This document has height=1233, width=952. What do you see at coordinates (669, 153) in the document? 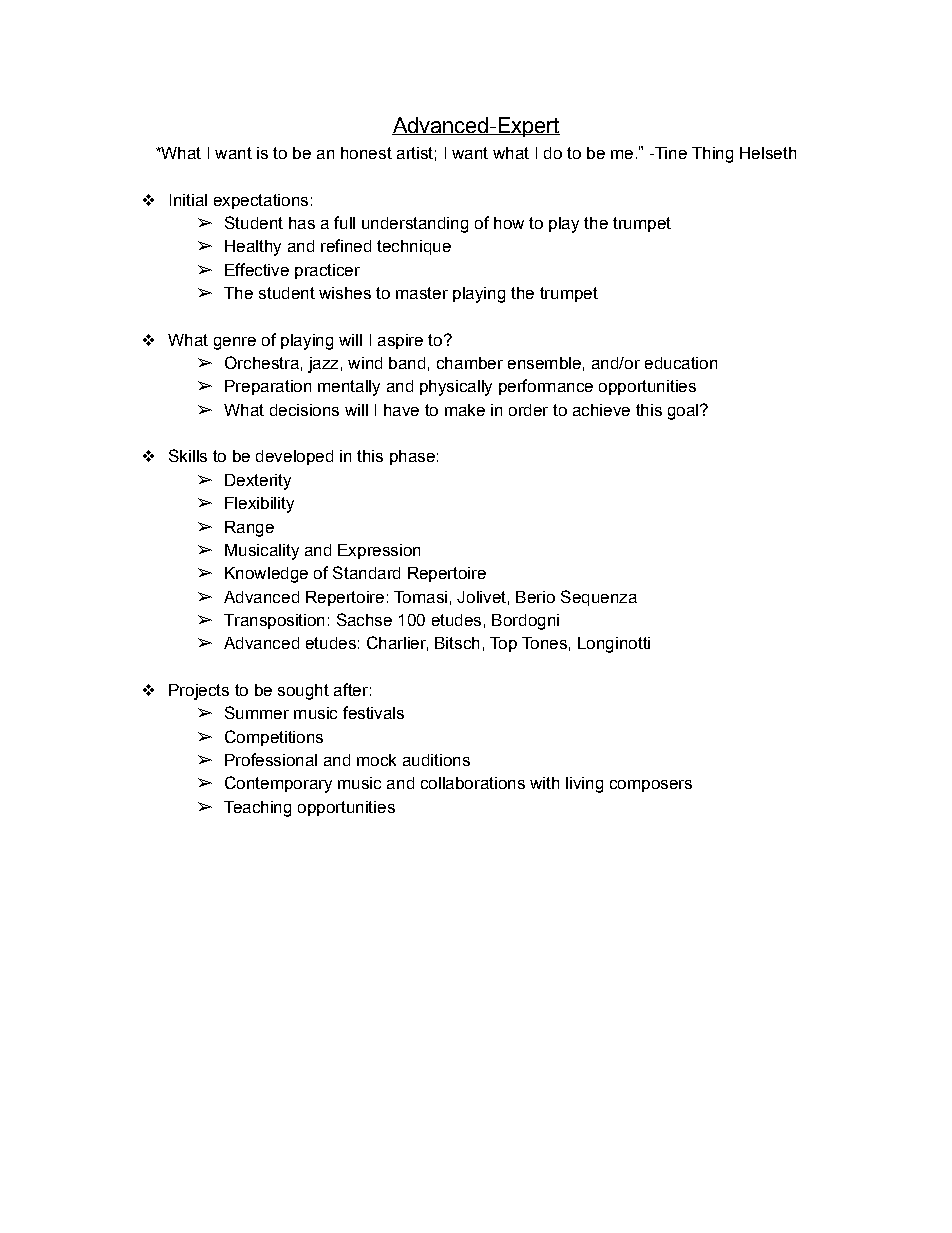
I see `Tine` at bounding box center [669, 153].
